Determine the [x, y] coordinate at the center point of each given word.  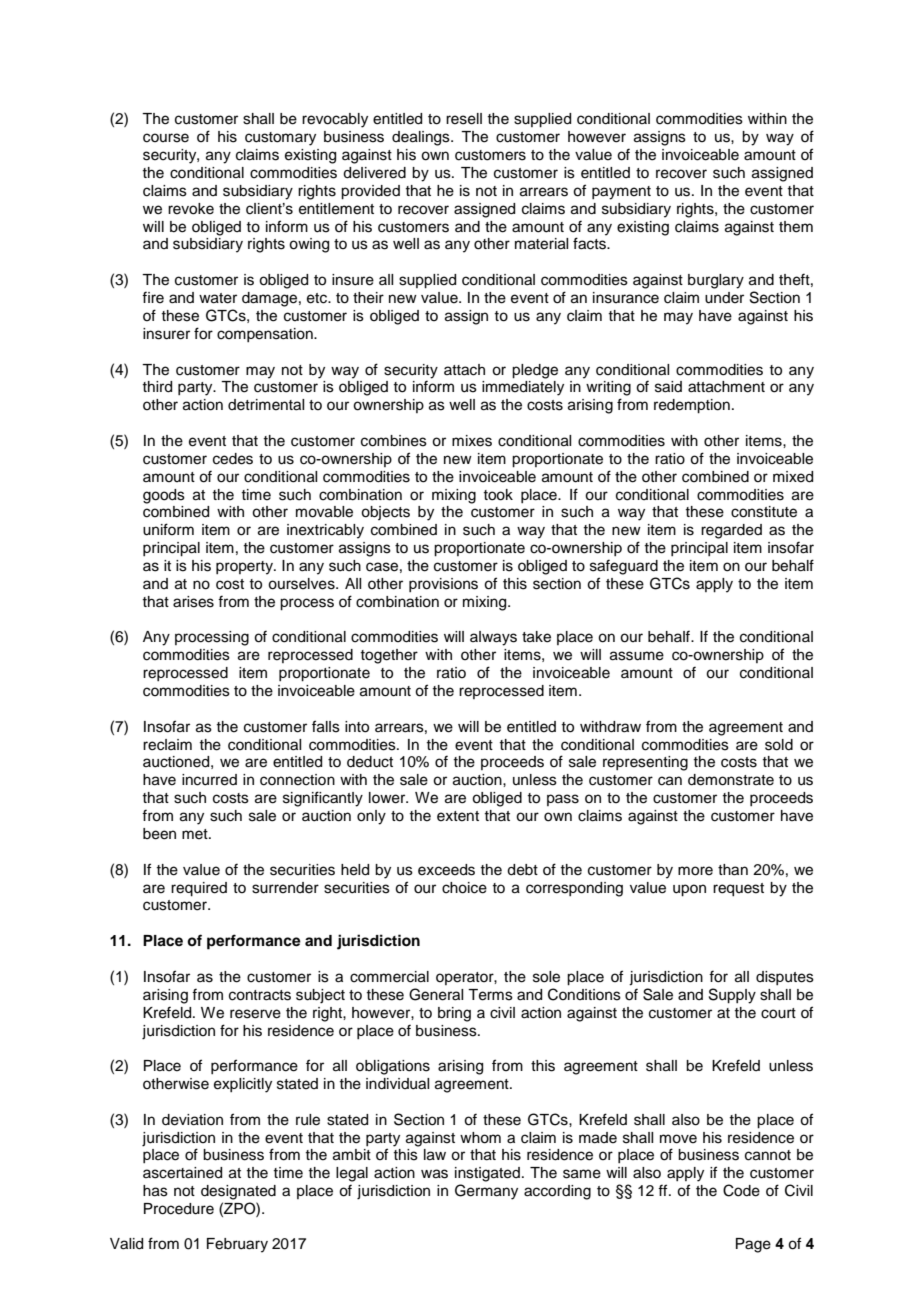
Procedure [179, 1209]
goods [164, 496]
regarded [731, 531]
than [733, 870]
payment [621, 193]
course [166, 138]
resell [464, 119]
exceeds [446, 870]
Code [741, 1190]
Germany [486, 1192]
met [196, 834]
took [498, 495]
